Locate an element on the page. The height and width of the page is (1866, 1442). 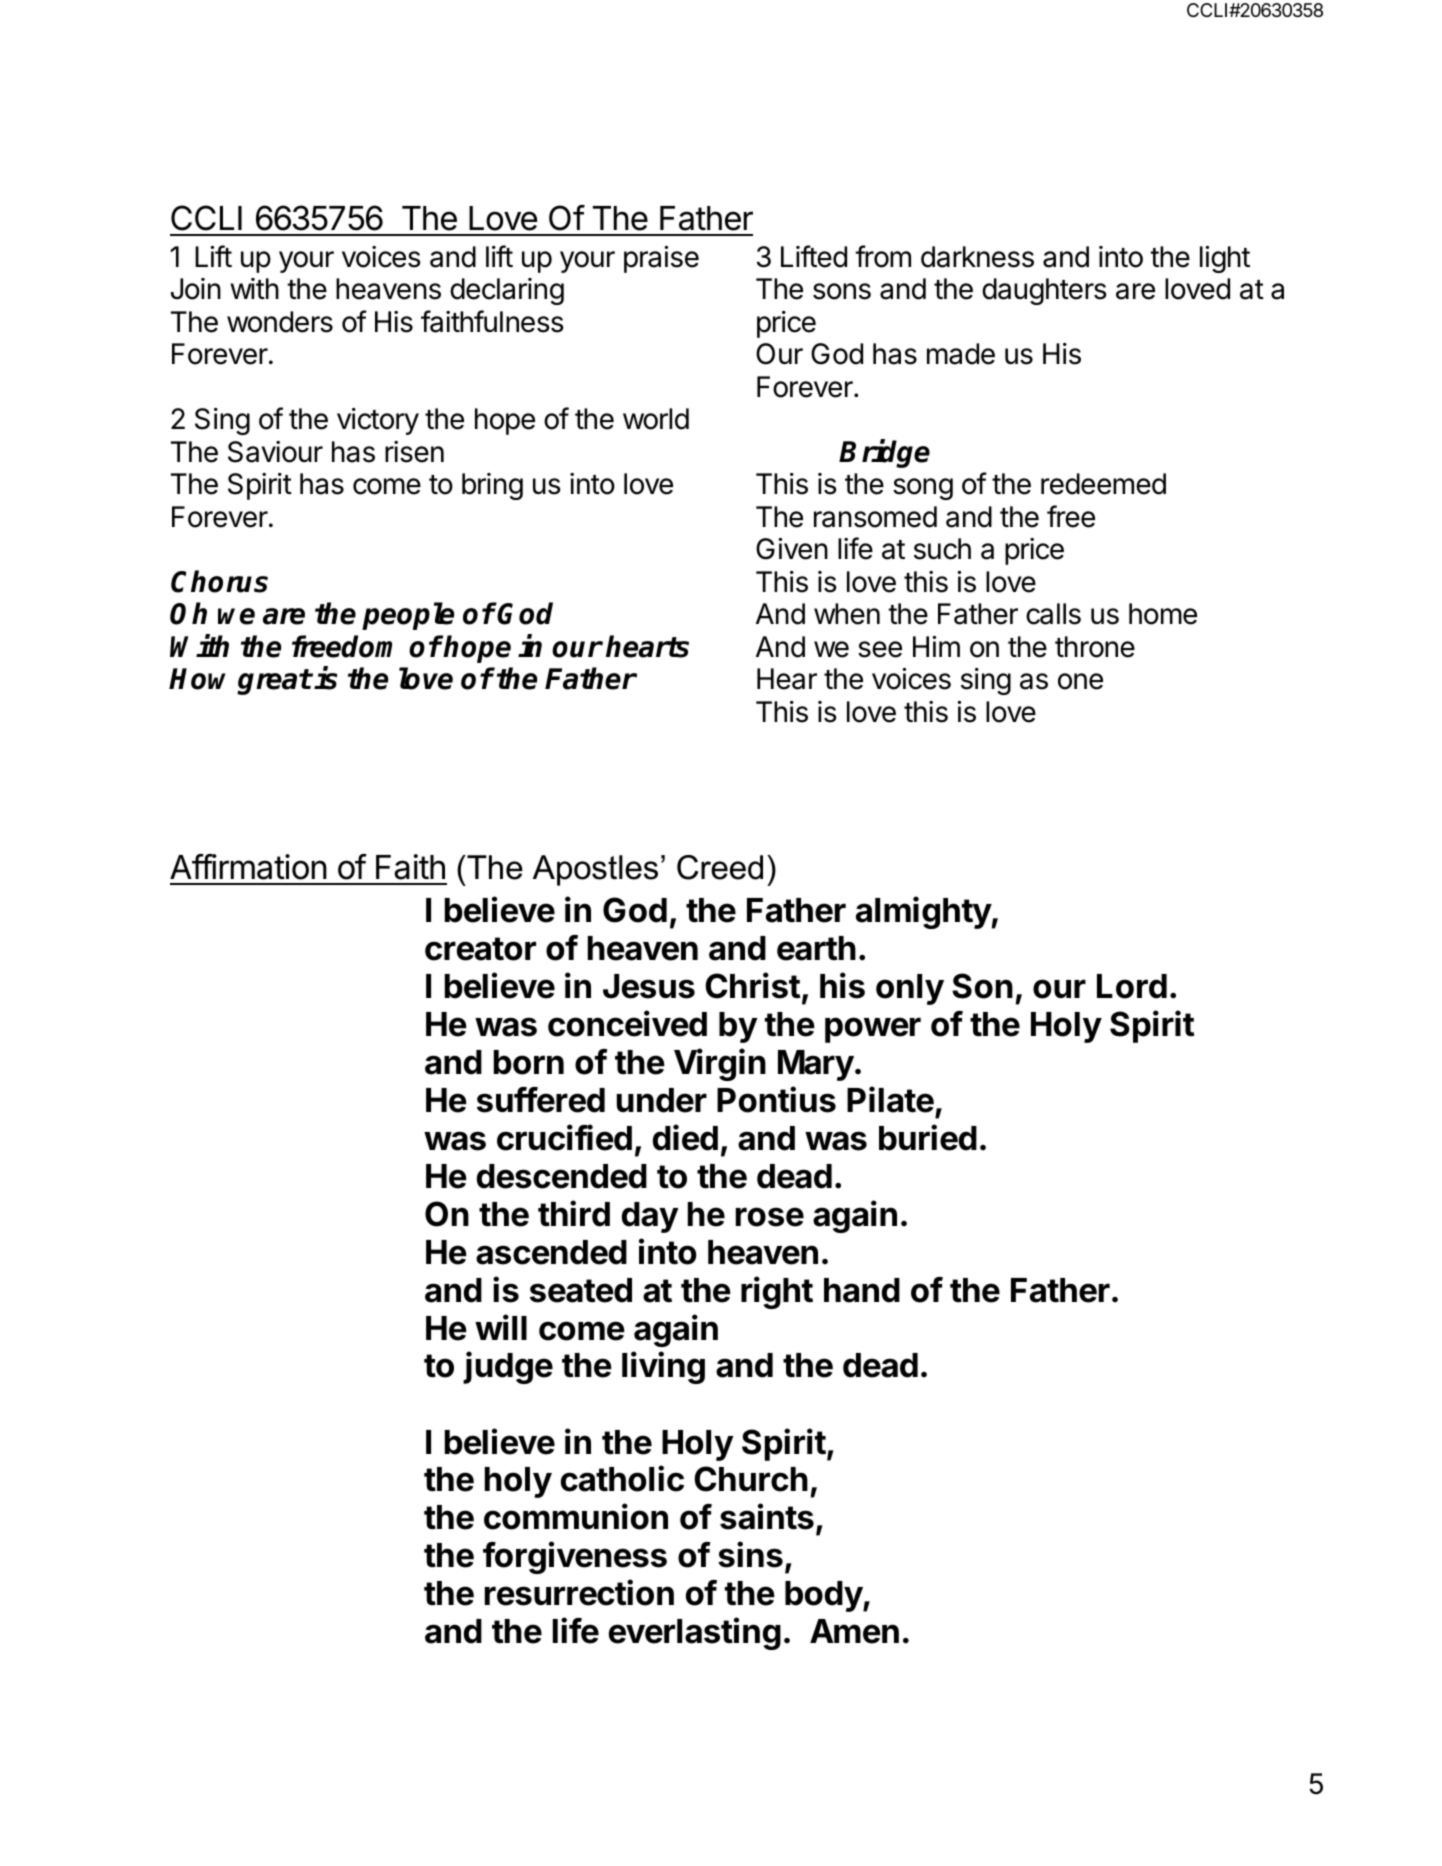
Virgin is located at coordinates (720, 1064).
